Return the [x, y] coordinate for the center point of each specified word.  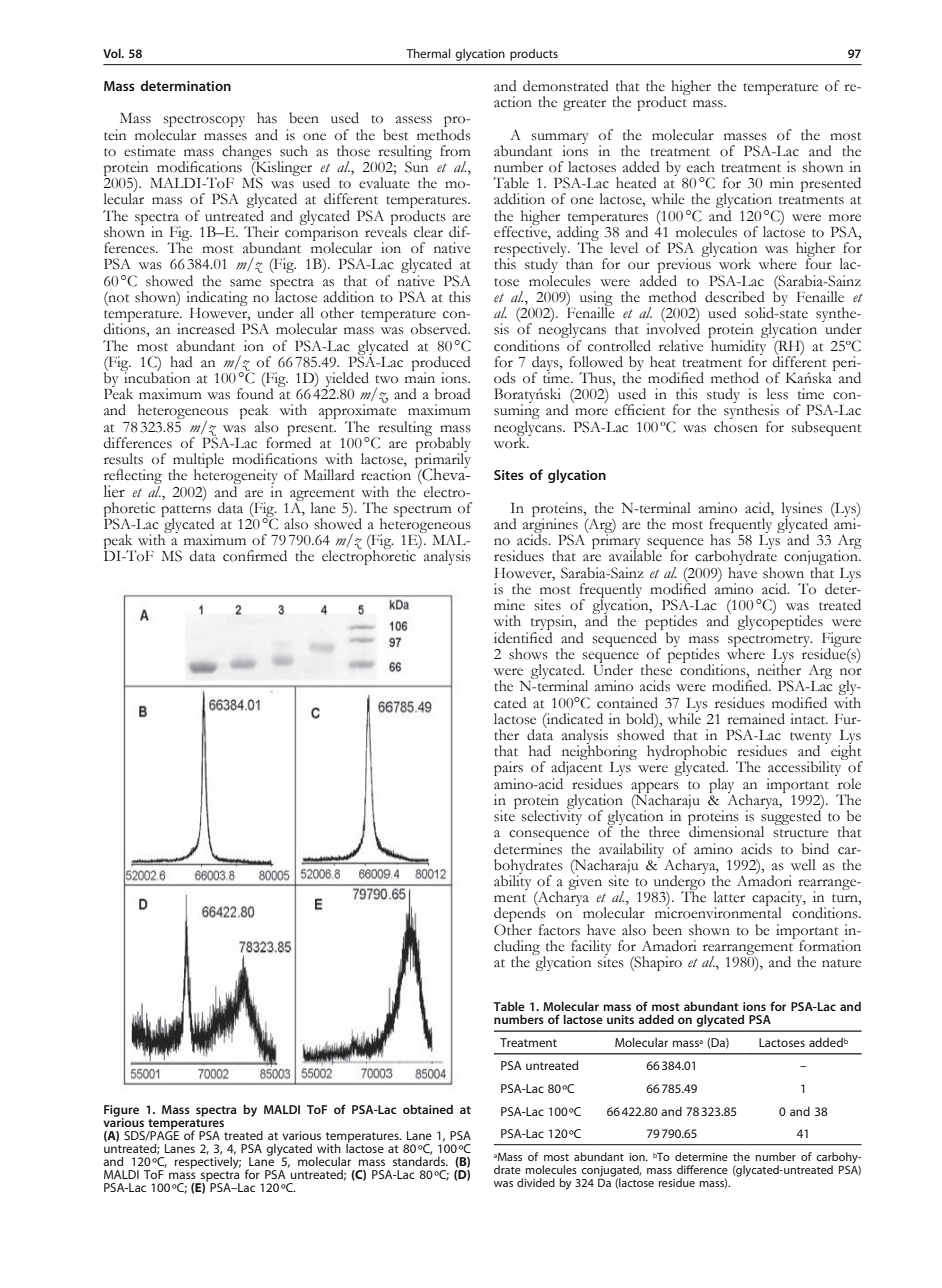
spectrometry [770, 642]
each [701, 167]
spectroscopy [204, 122]
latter [729, 897]
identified [523, 636]
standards [420, 1160]
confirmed [255, 556]
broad [453, 394]
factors [559, 930]
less [777, 394]
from [455, 151]
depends [520, 915]
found [255, 393]
